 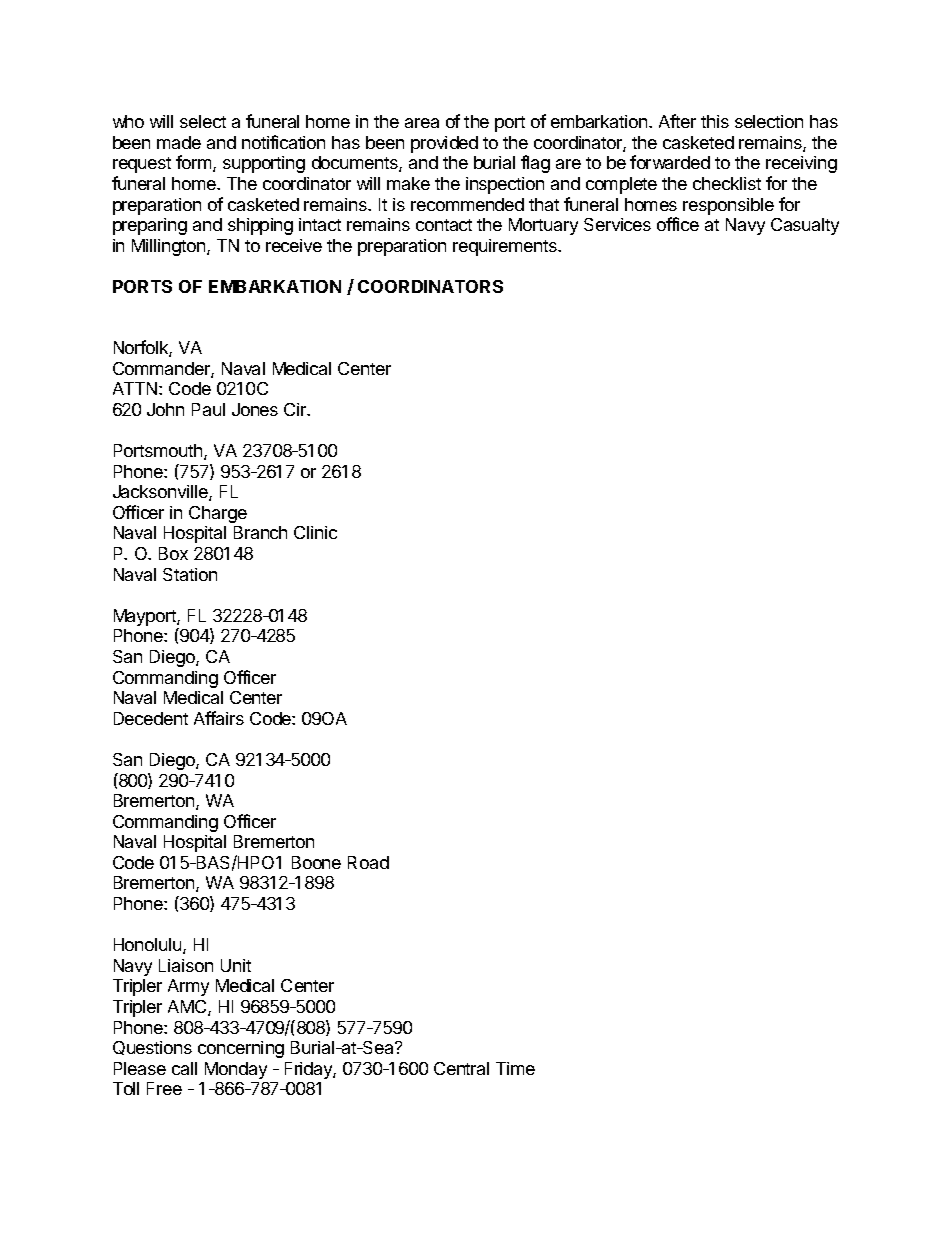 What do you see at coordinates (515, 1068) in the screenshot?
I see `Time` at bounding box center [515, 1068].
